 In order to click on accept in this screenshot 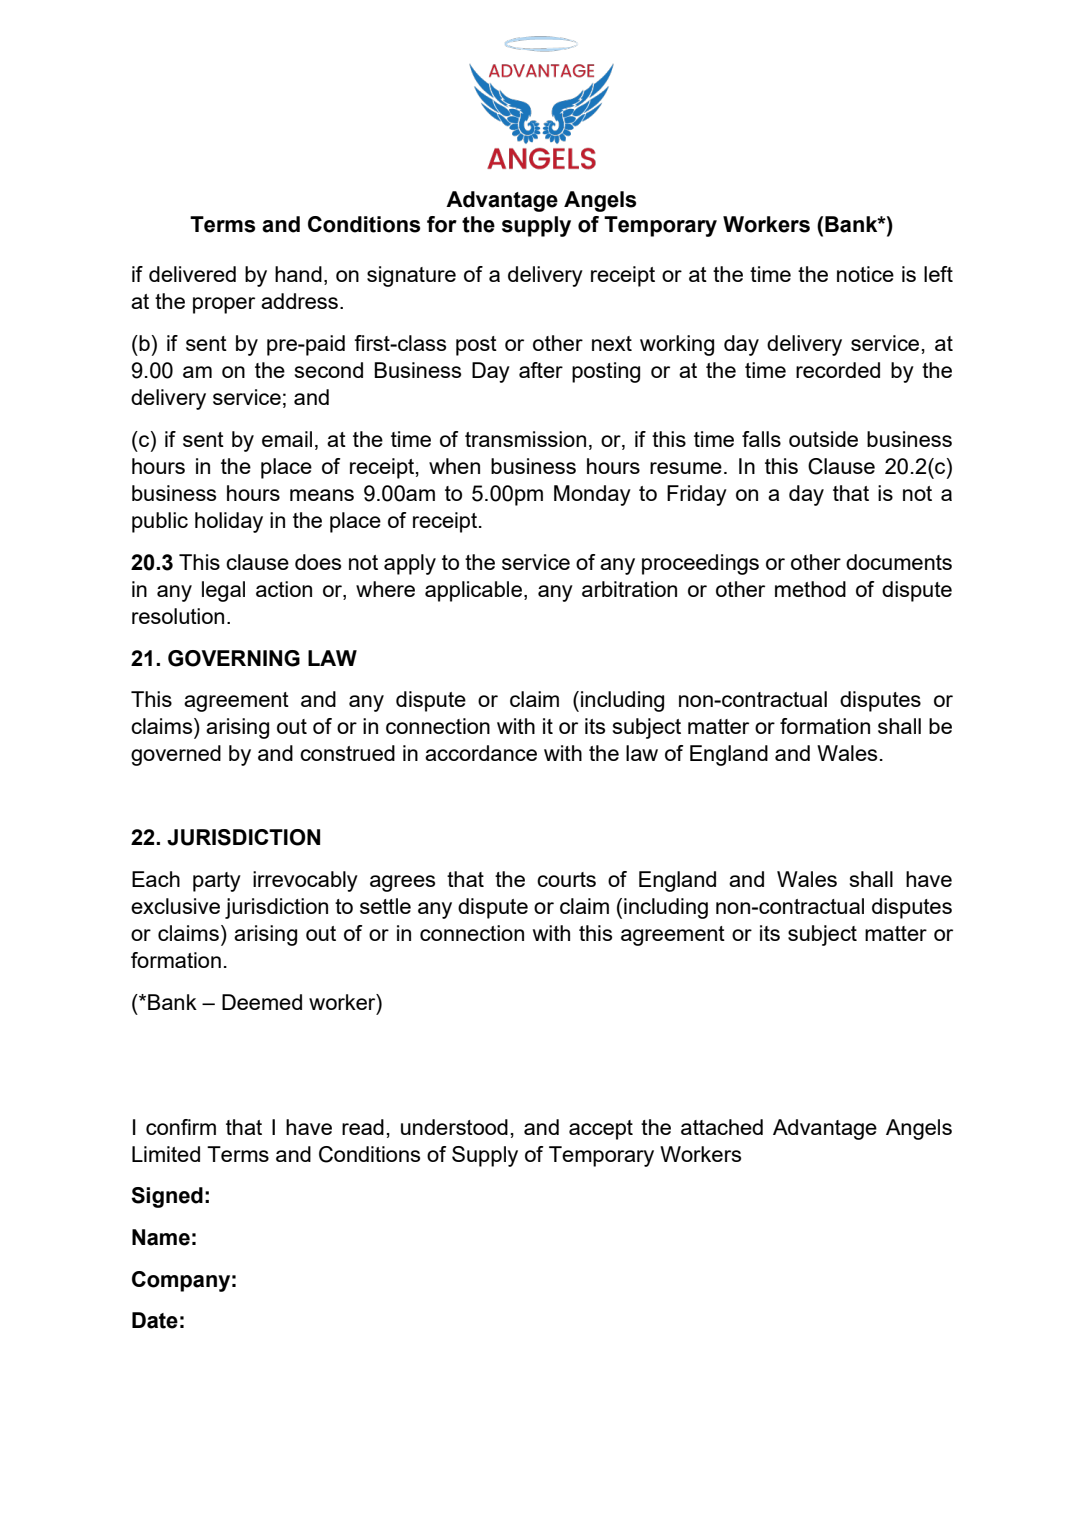, I will do `click(601, 1130)`.
